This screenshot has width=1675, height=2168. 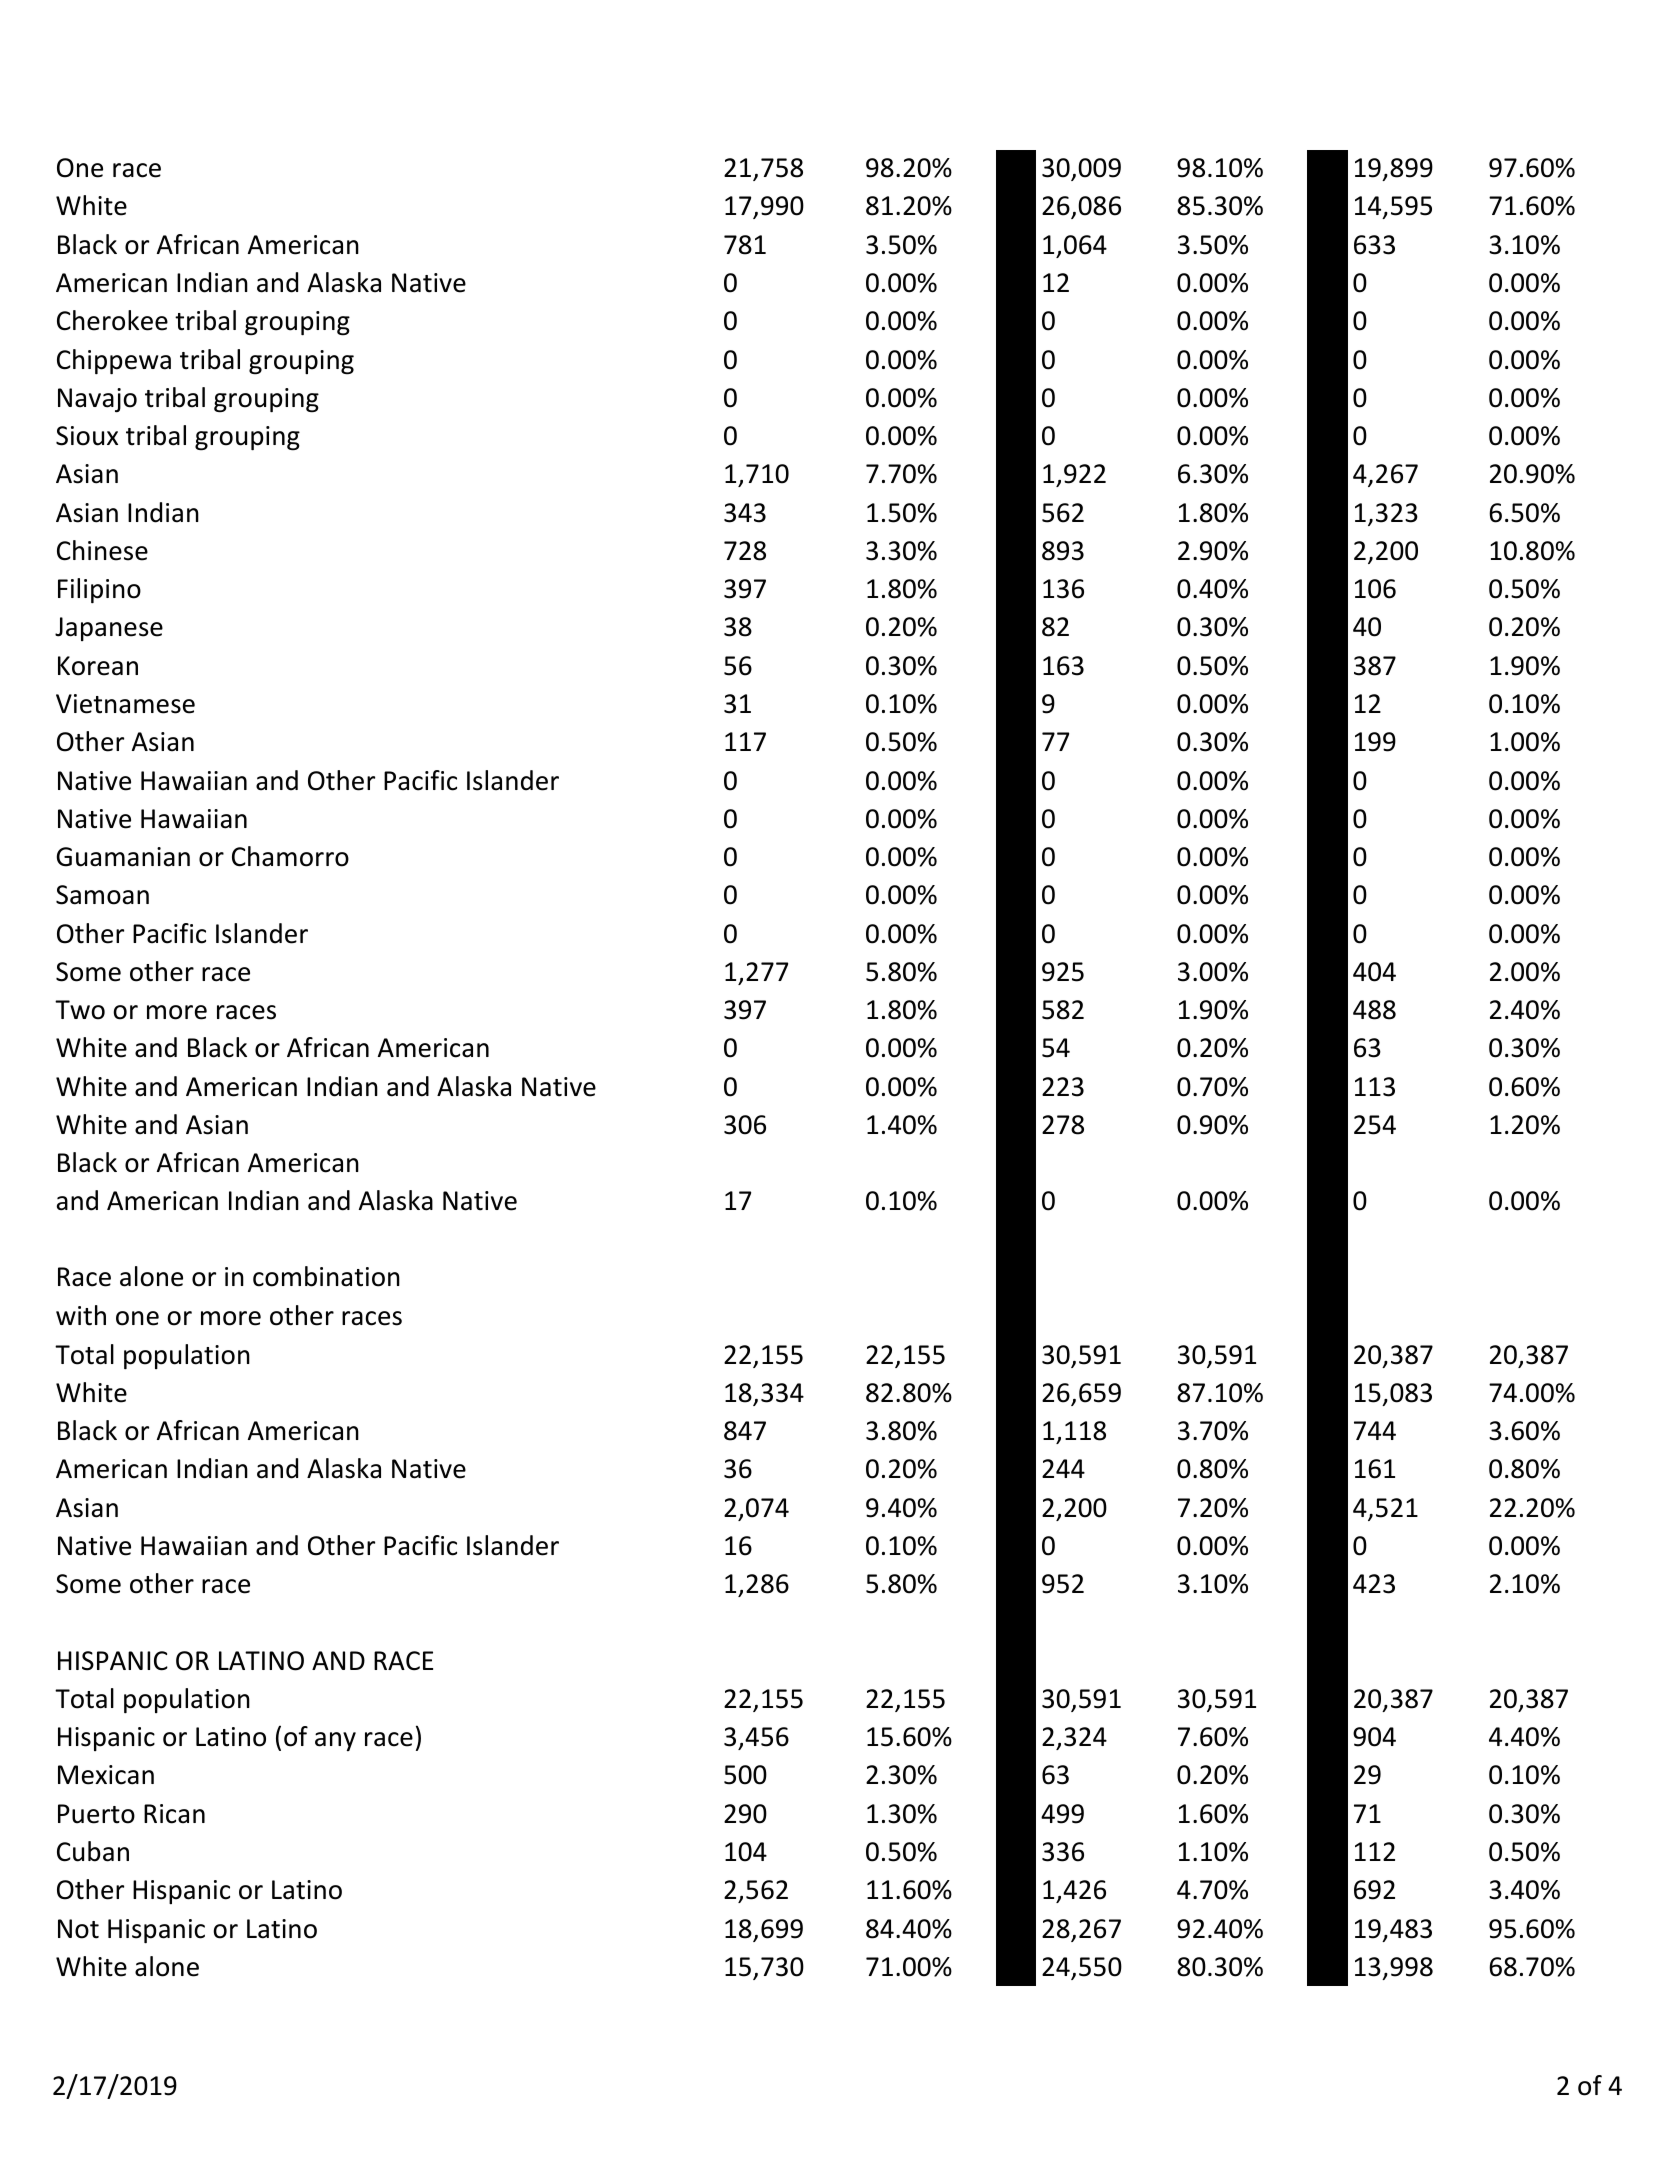 What do you see at coordinates (81, 1315) in the screenshot?
I see `with` at bounding box center [81, 1315].
